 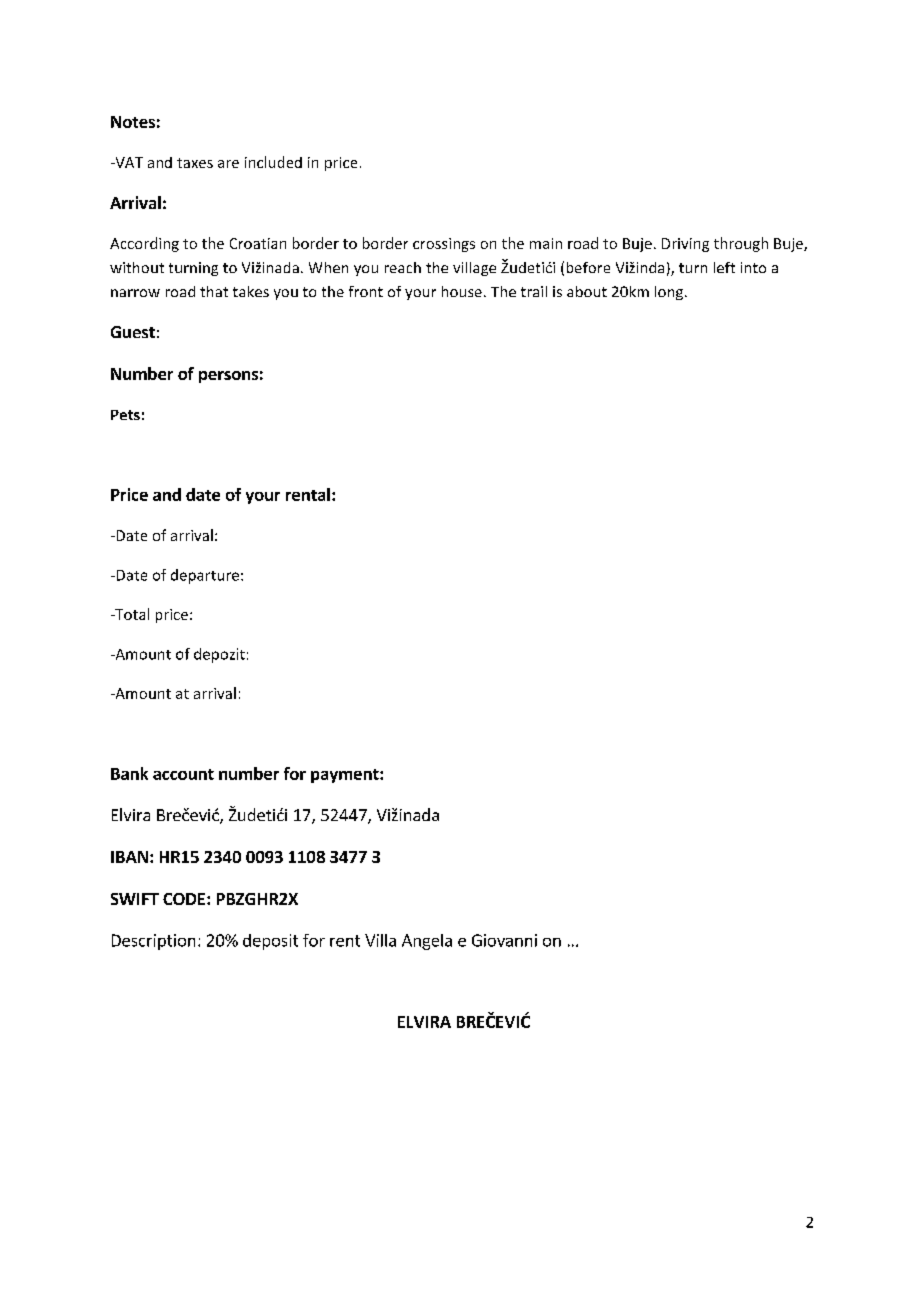 I want to click on taxes, so click(x=195, y=163).
